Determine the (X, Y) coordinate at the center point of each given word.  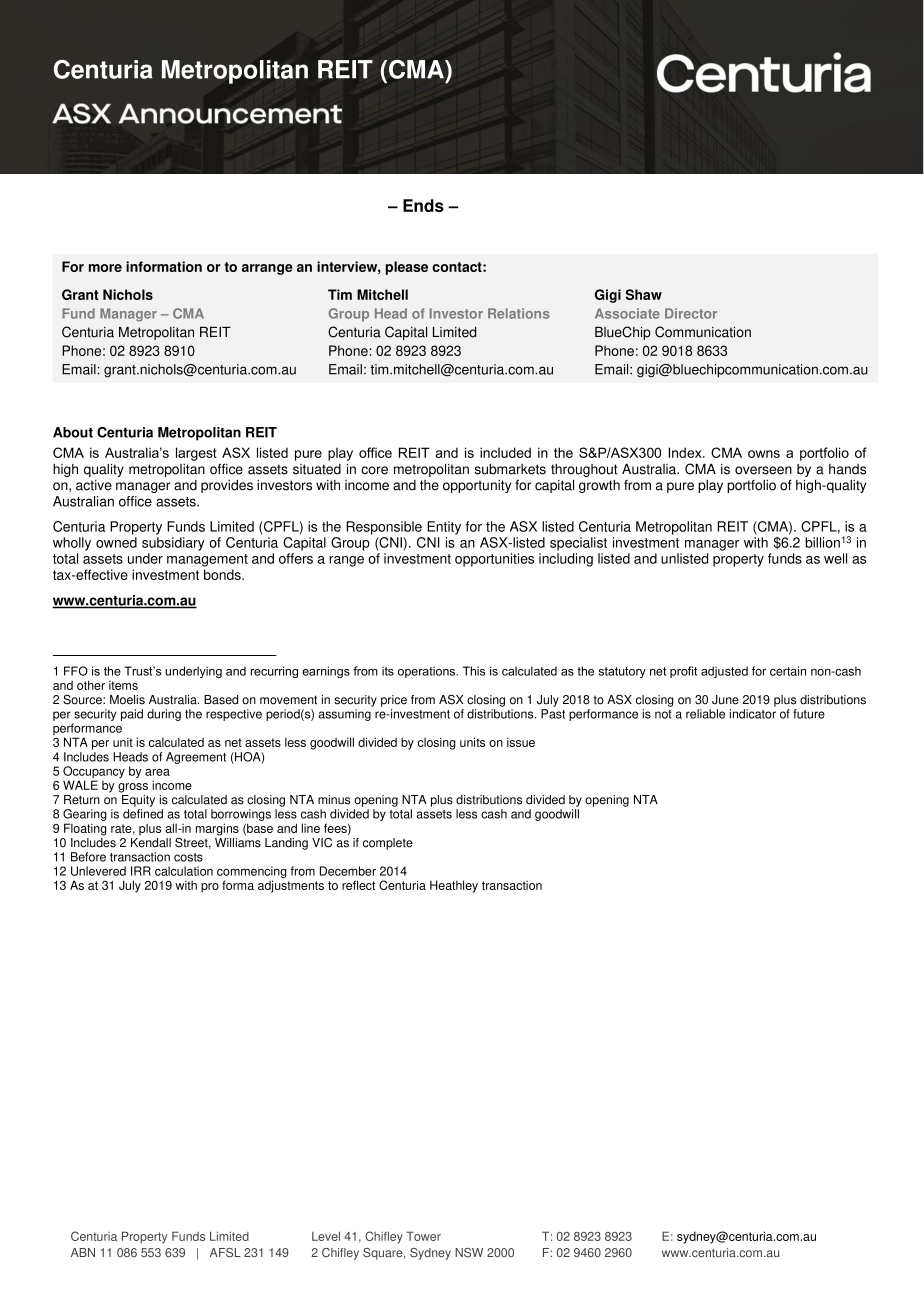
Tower (423, 1236)
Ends (423, 205)
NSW (469, 1253)
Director (691, 313)
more (105, 268)
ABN (83, 1252)
